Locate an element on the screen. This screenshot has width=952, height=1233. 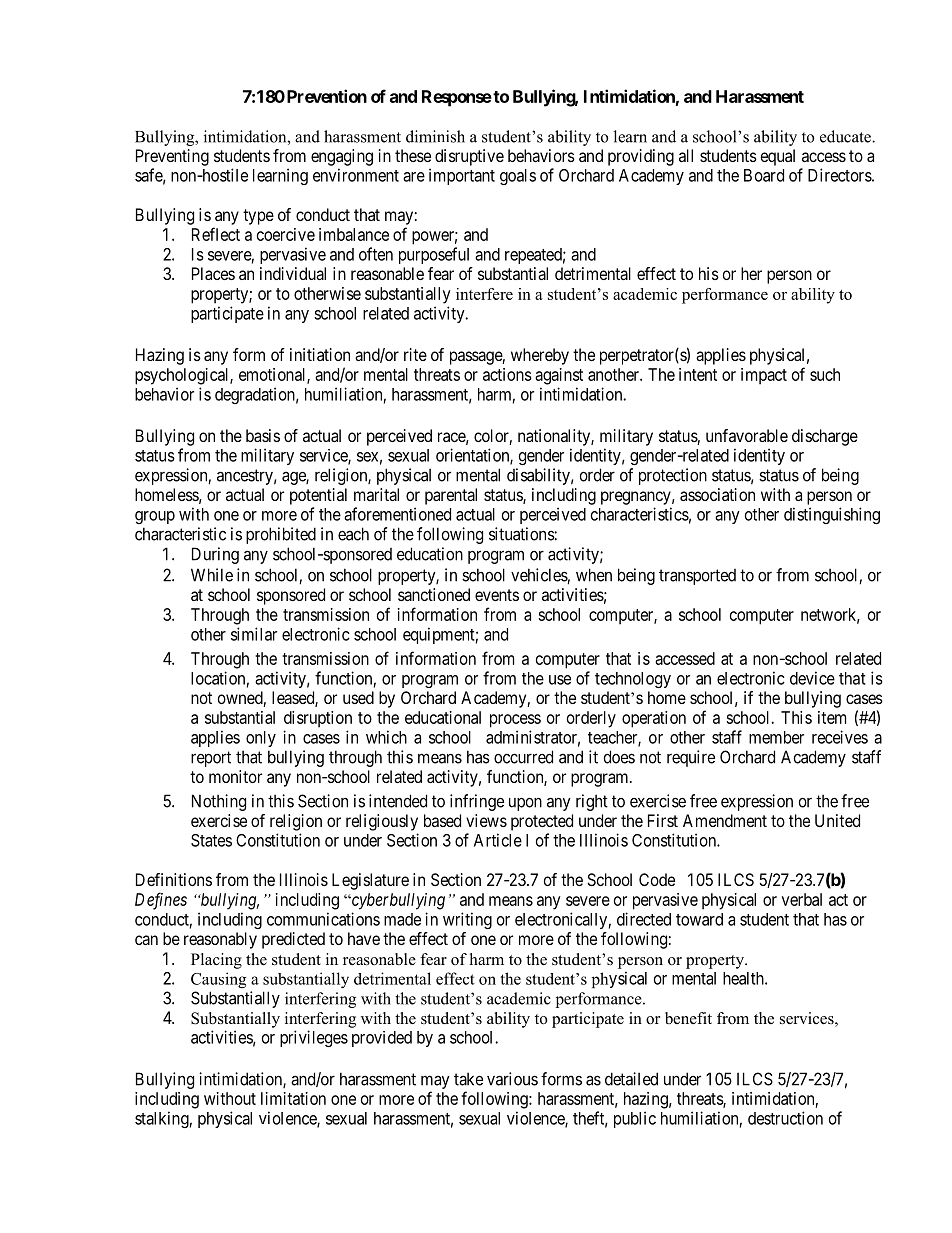
Board is located at coordinates (764, 175).
